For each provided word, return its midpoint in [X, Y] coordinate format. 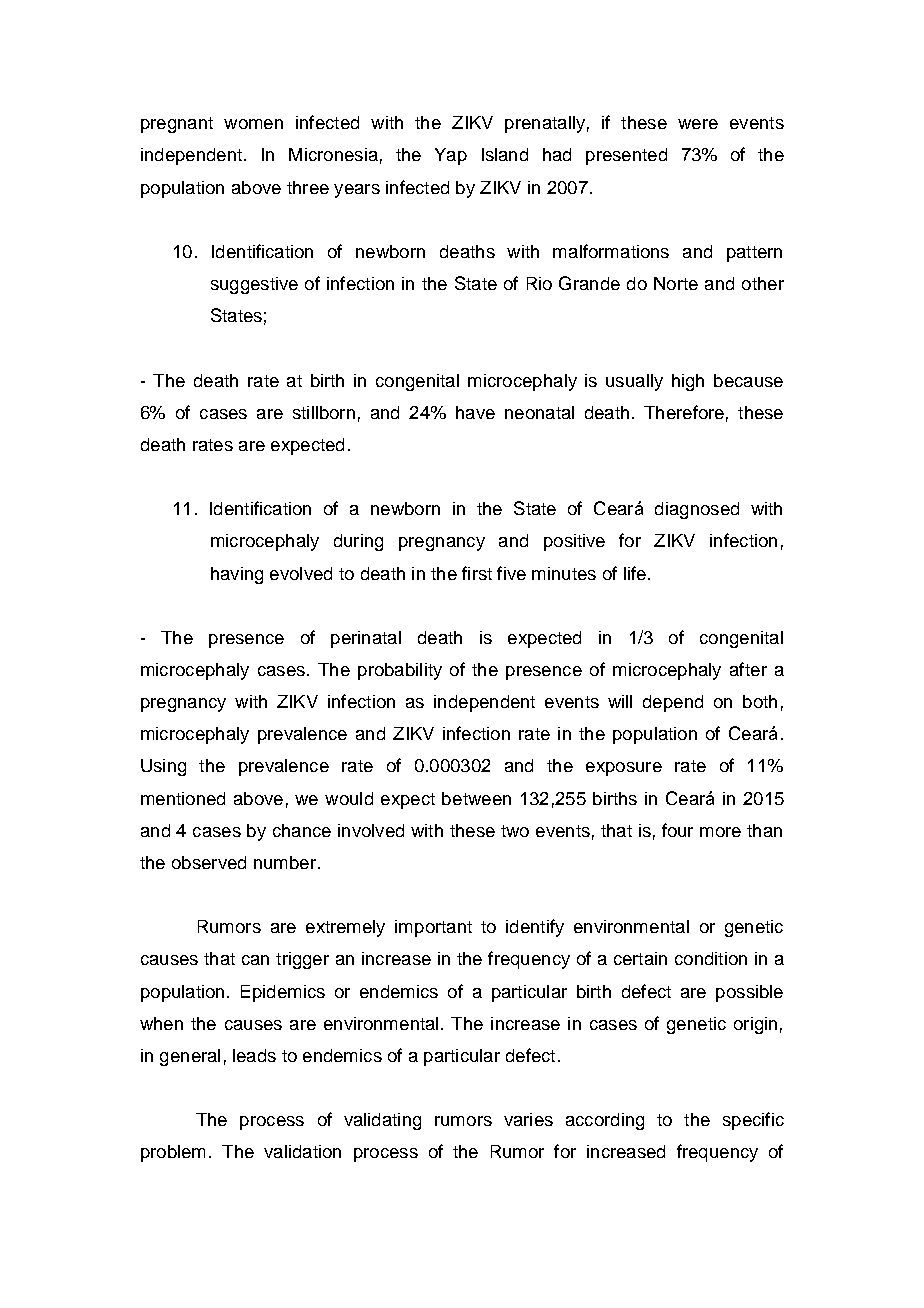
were [698, 124]
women [253, 124]
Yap [451, 156]
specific [753, 1121]
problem [173, 1153]
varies [528, 1119]
